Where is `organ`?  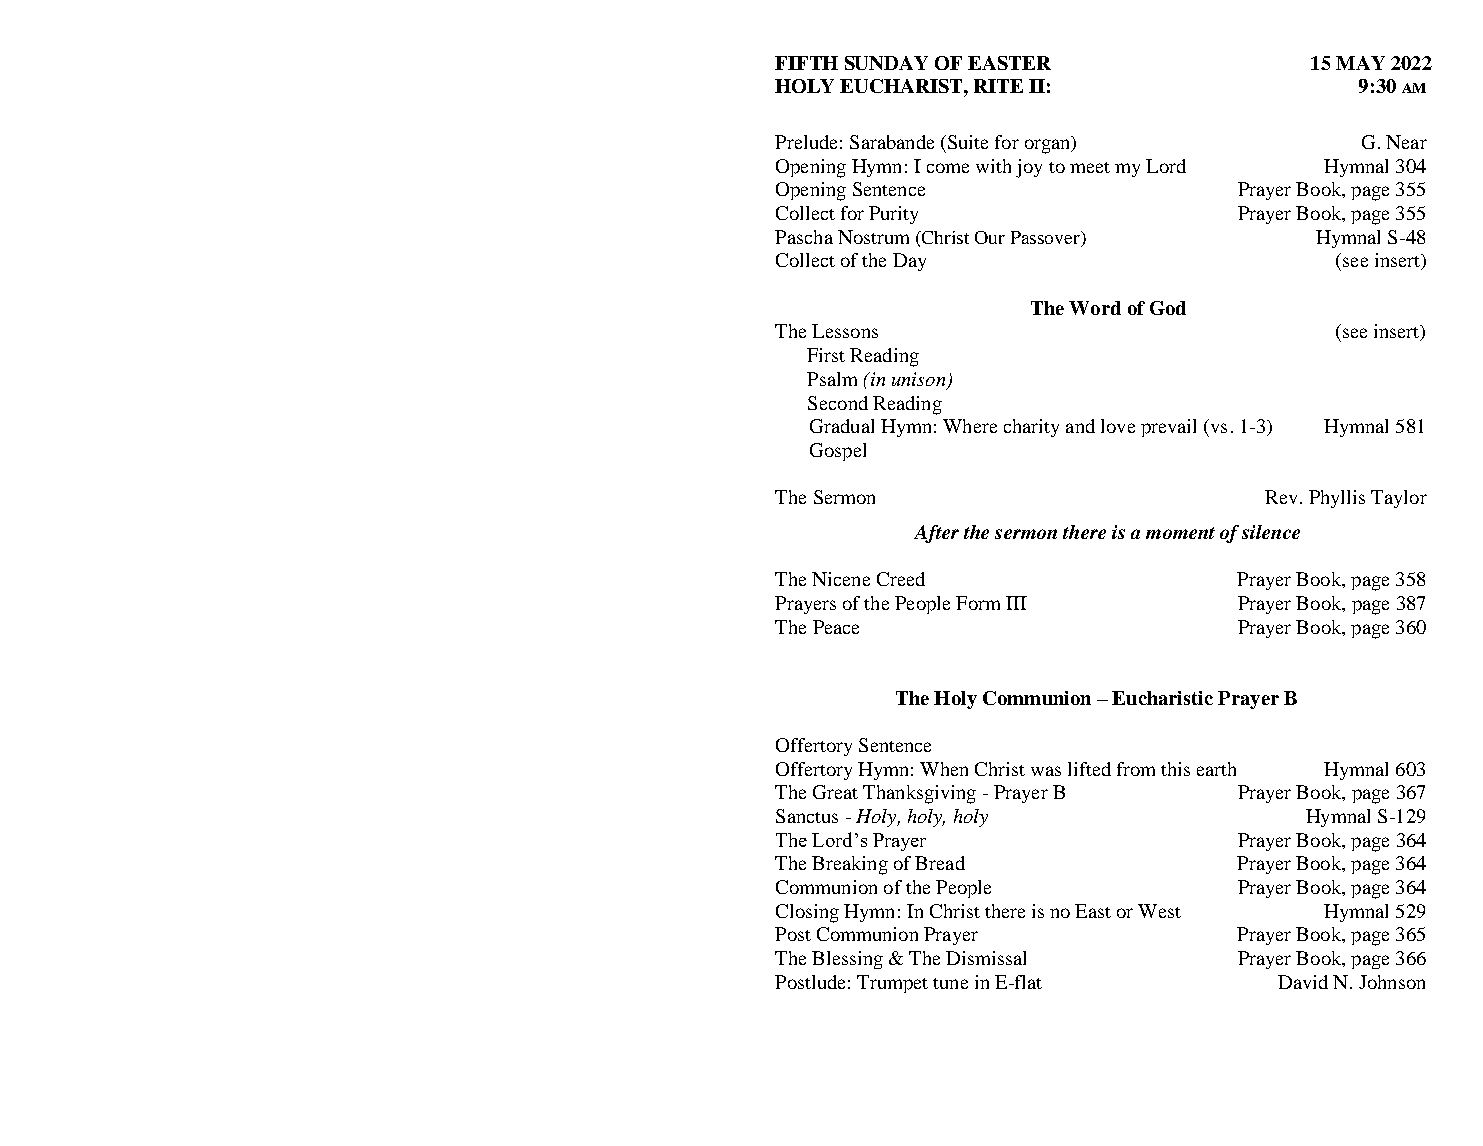 organ is located at coordinates (1049, 146).
